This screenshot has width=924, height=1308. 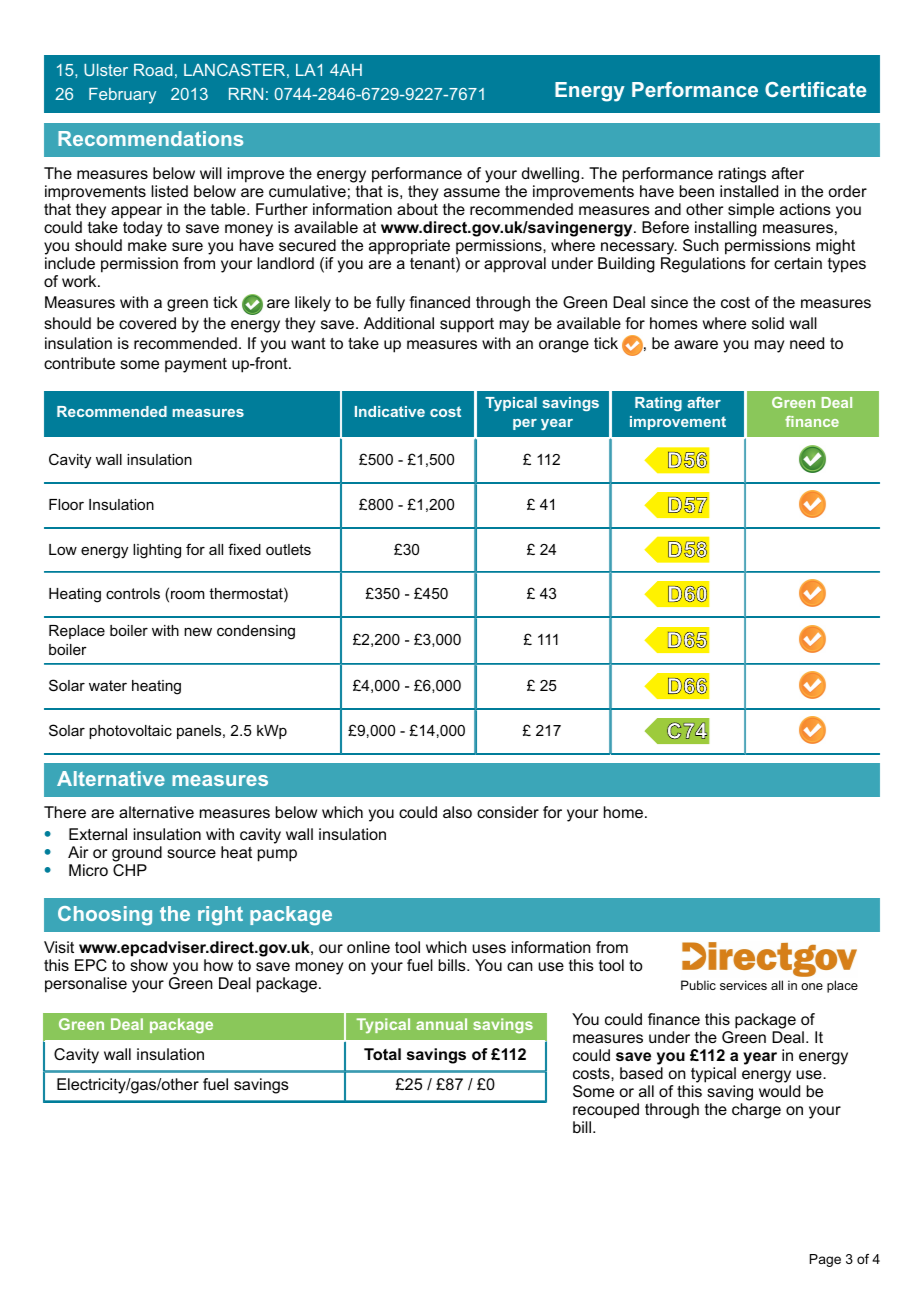 I want to click on consider, so click(x=508, y=812).
